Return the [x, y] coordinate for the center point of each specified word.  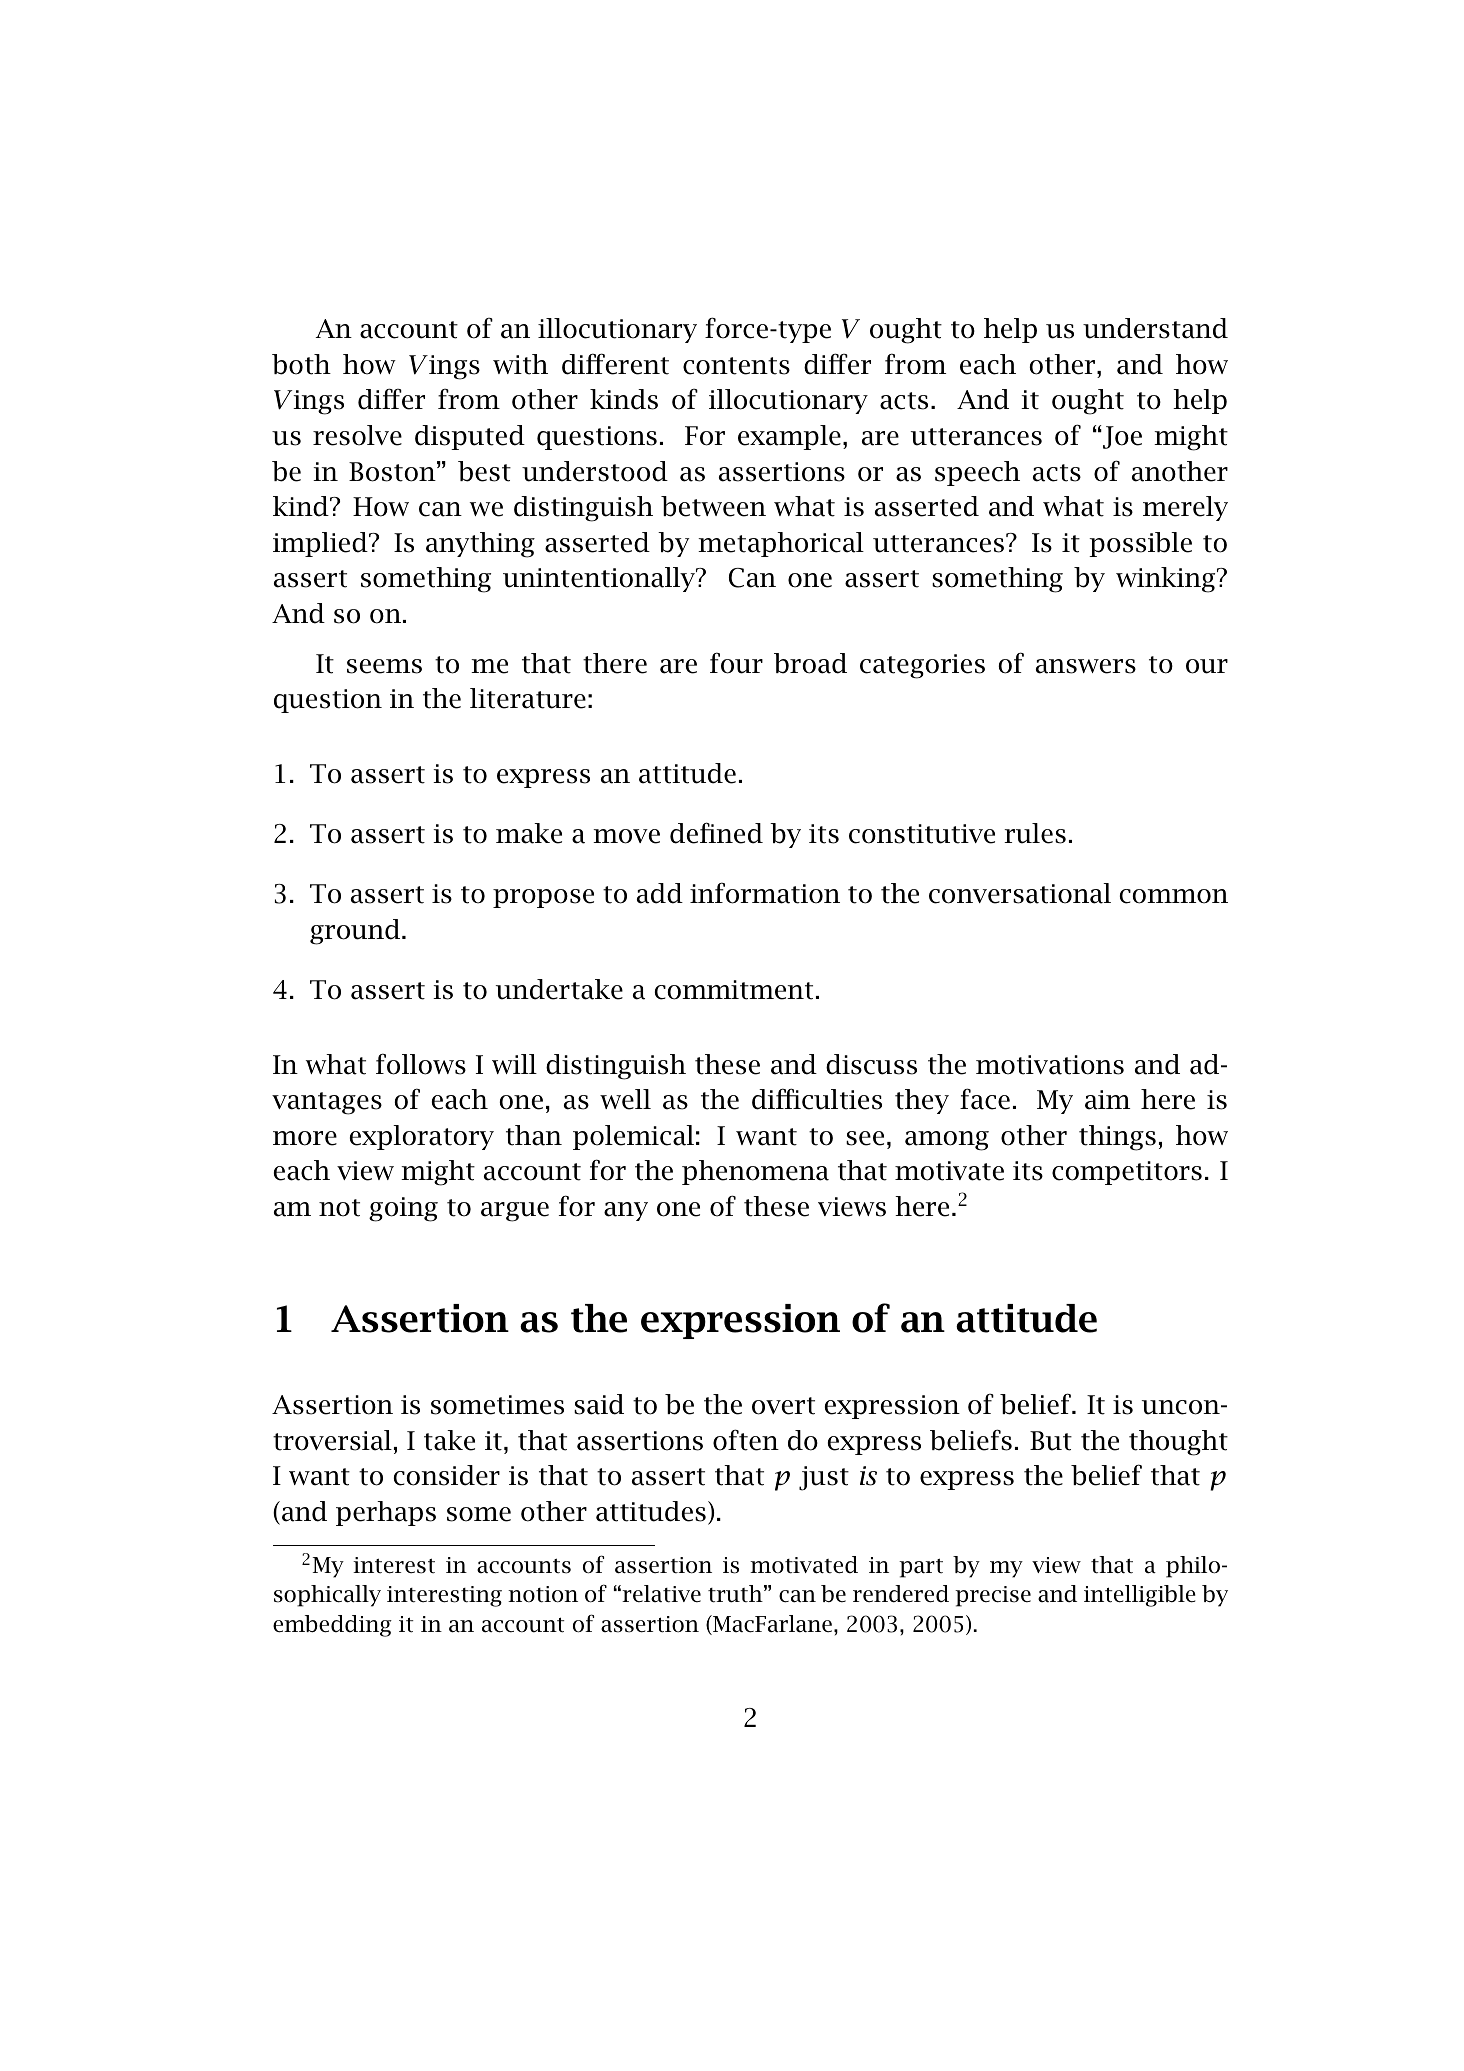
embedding [332, 1626]
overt [783, 1406]
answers [1086, 666]
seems [384, 666]
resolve [357, 435]
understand [1155, 328]
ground [356, 932]
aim [1107, 1100]
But [1051, 1441]
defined [716, 833]
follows [421, 1064]
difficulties [817, 1099]
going [403, 1209]
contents [736, 366]
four [736, 663]
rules [1035, 833]
